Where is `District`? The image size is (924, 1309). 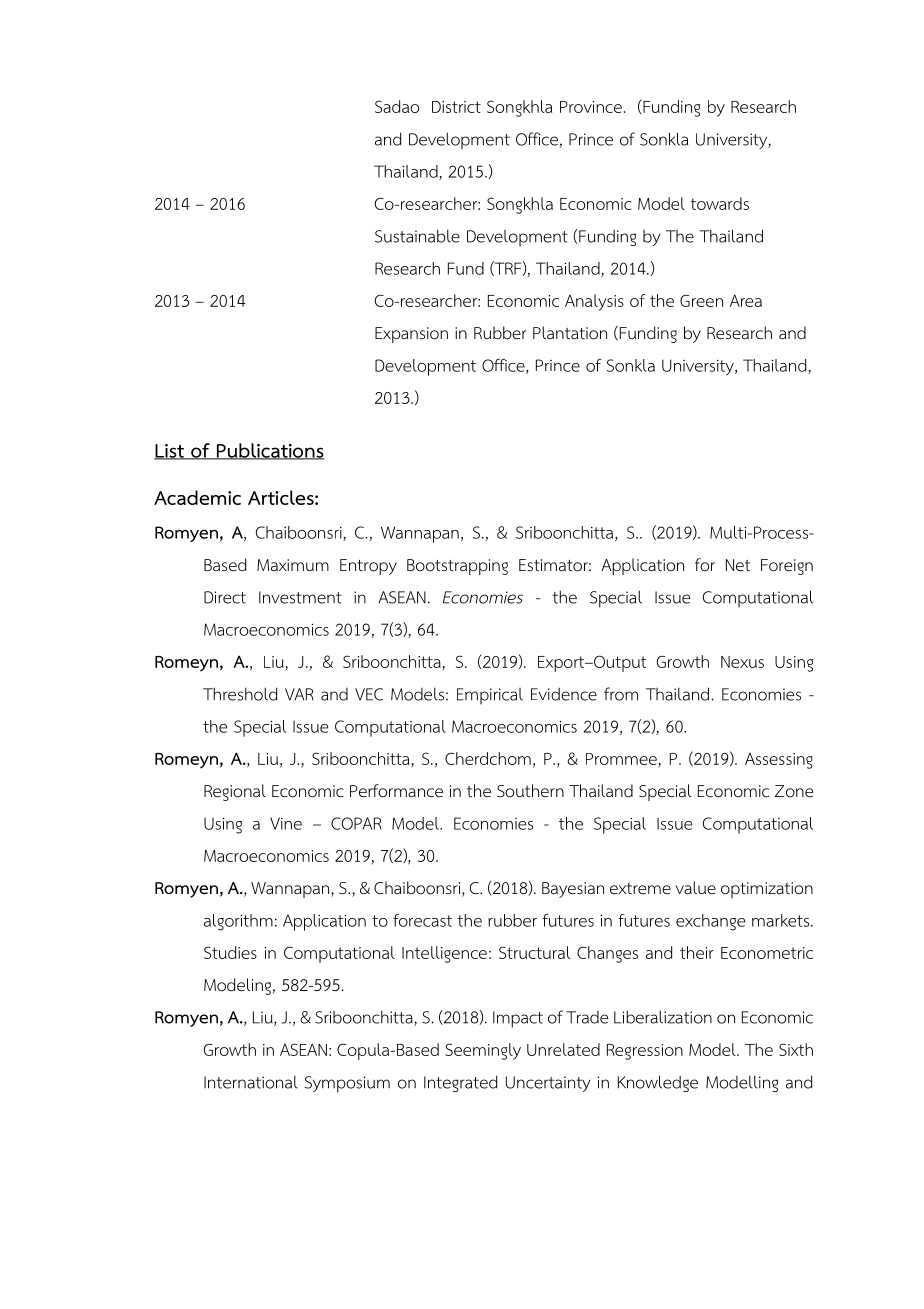 District is located at coordinates (456, 107).
